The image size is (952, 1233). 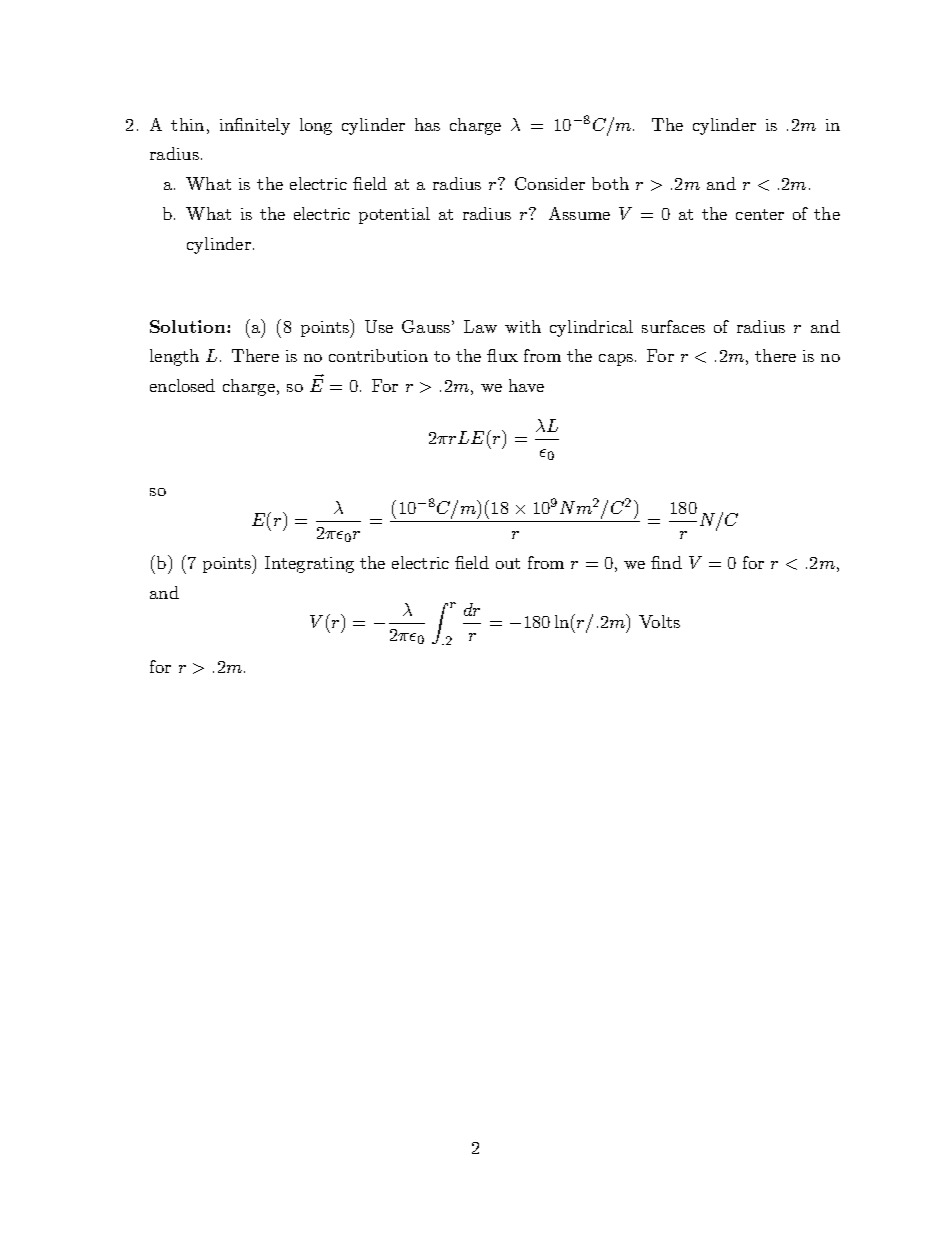 I want to click on caps, so click(x=616, y=360).
